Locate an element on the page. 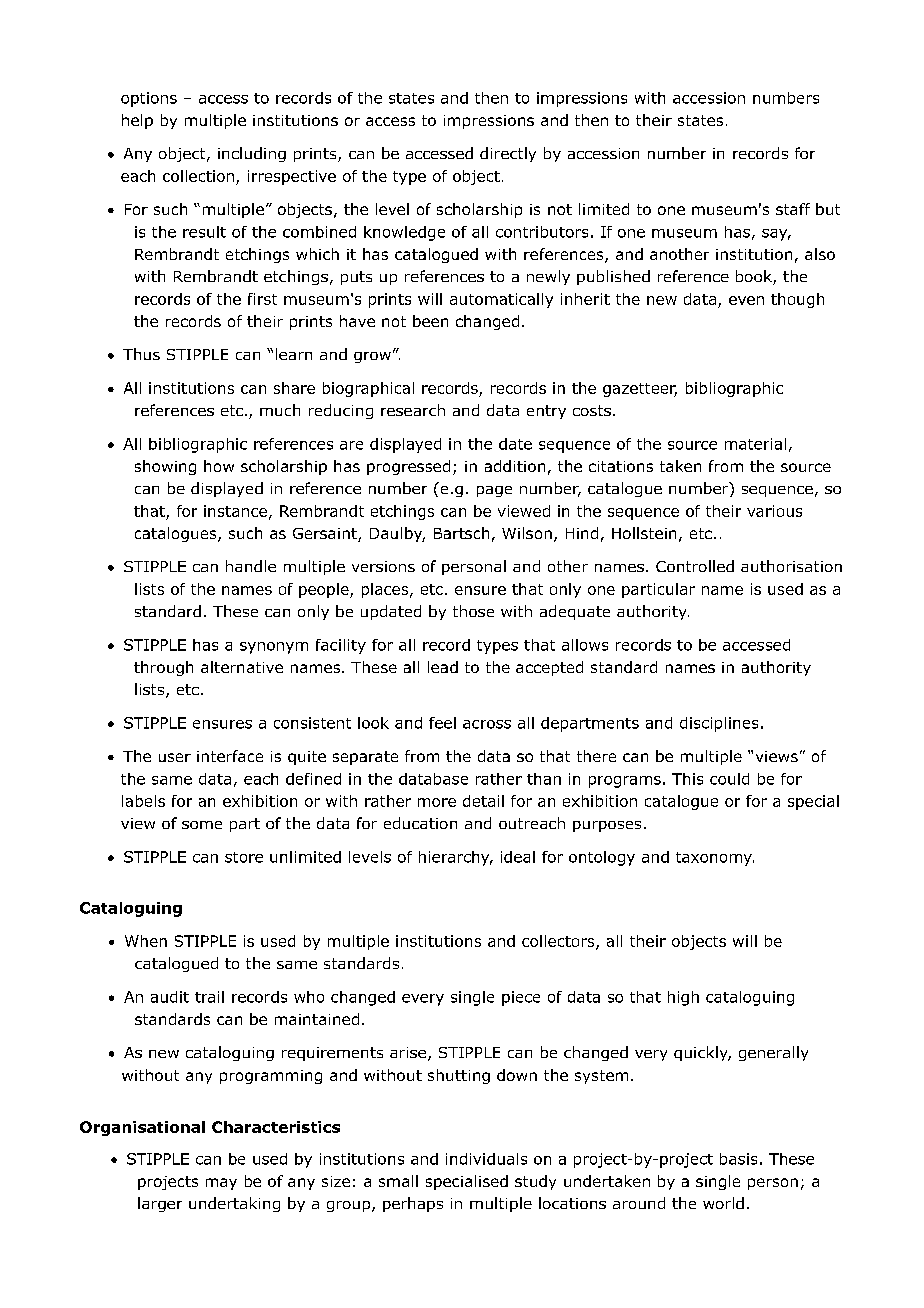 The image size is (924, 1308). material is located at coordinates (755, 444).
